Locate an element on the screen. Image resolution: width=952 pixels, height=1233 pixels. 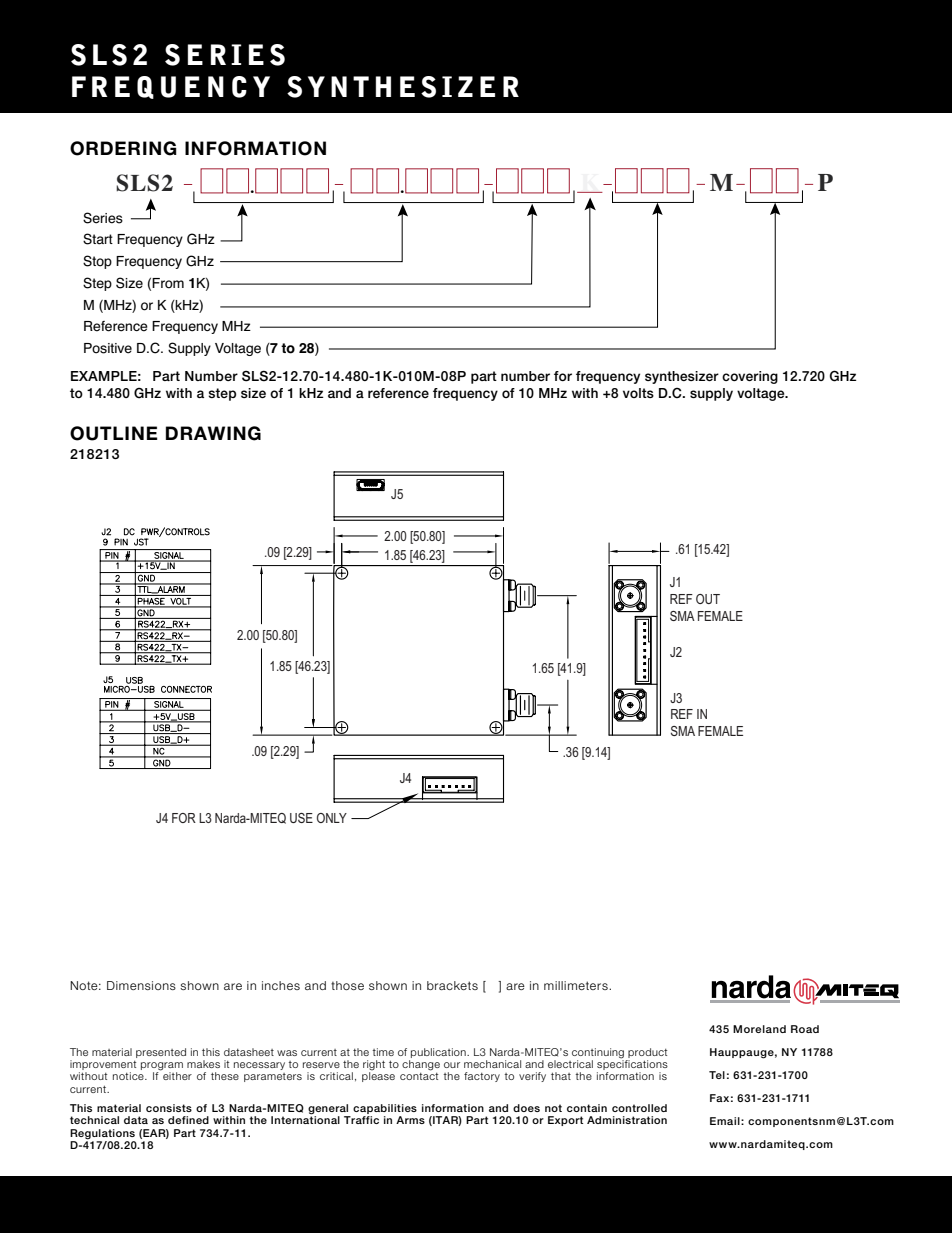
millimeters is located at coordinates (577, 985).
